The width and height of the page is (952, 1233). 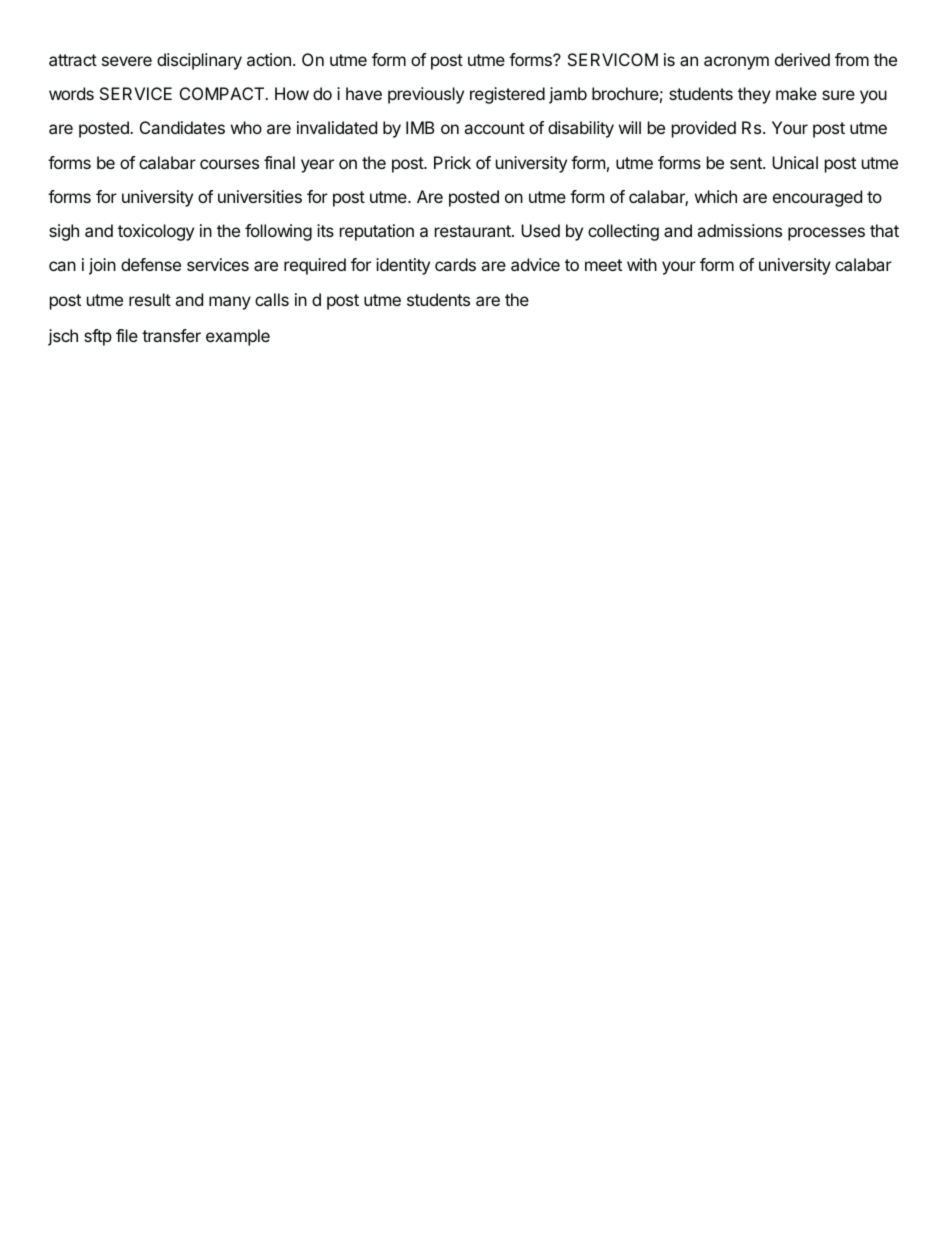 I want to click on disciplinary, so click(x=199, y=61).
